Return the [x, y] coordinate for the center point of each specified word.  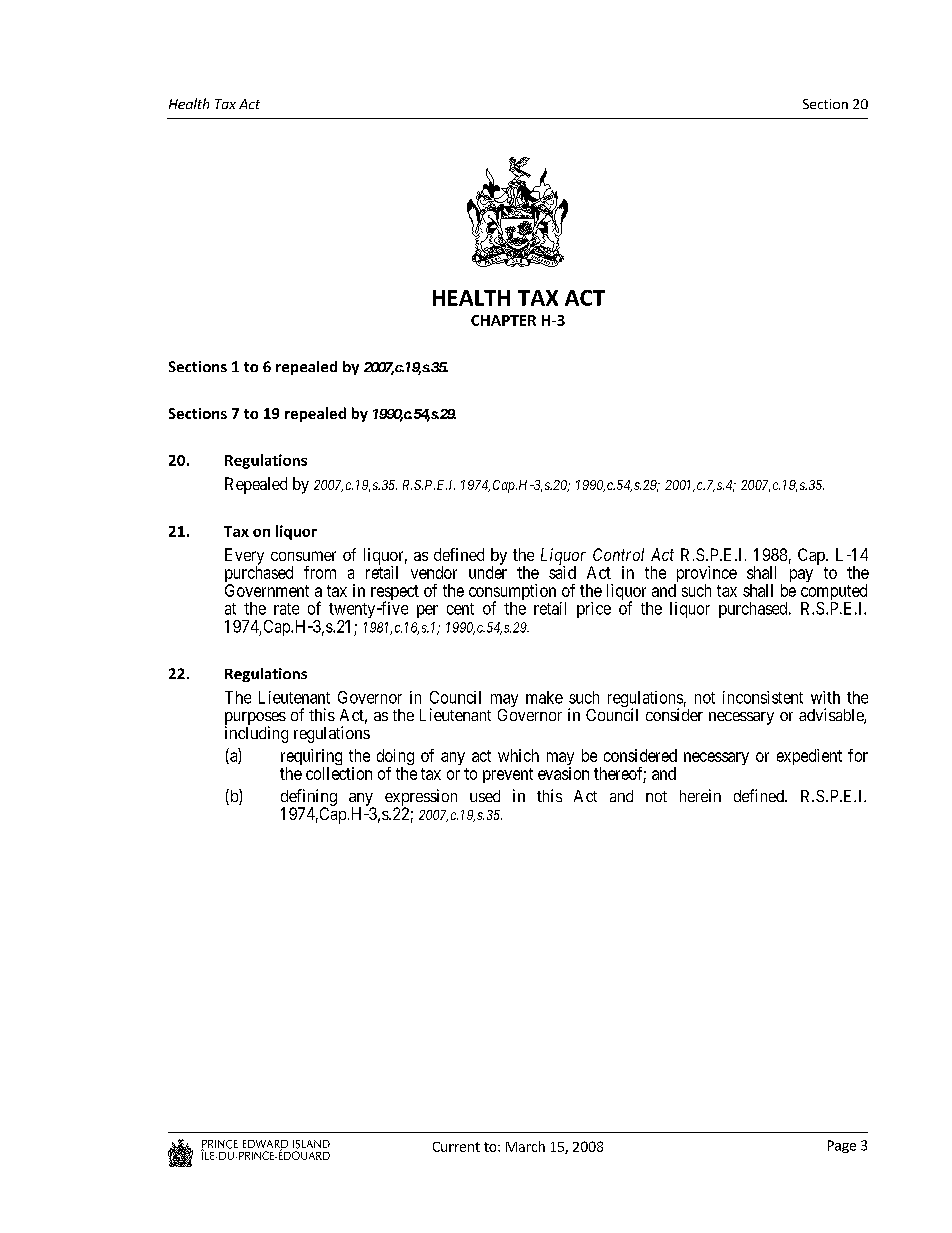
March [525, 1146]
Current [456, 1147]
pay [801, 575]
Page [842, 1146]
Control [618, 554]
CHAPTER [503, 320]
